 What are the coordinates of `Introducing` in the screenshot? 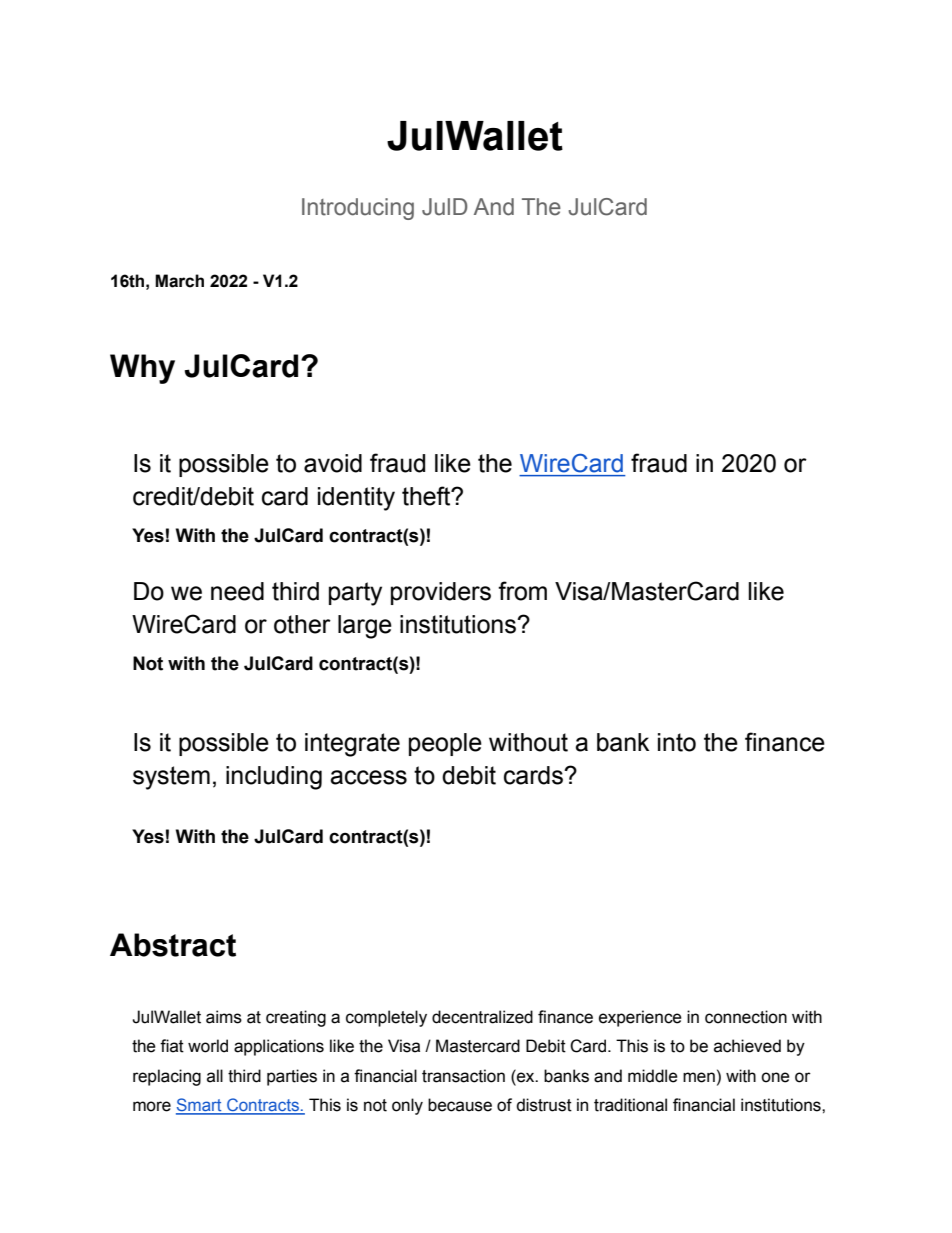 It's located at (358, 209).
